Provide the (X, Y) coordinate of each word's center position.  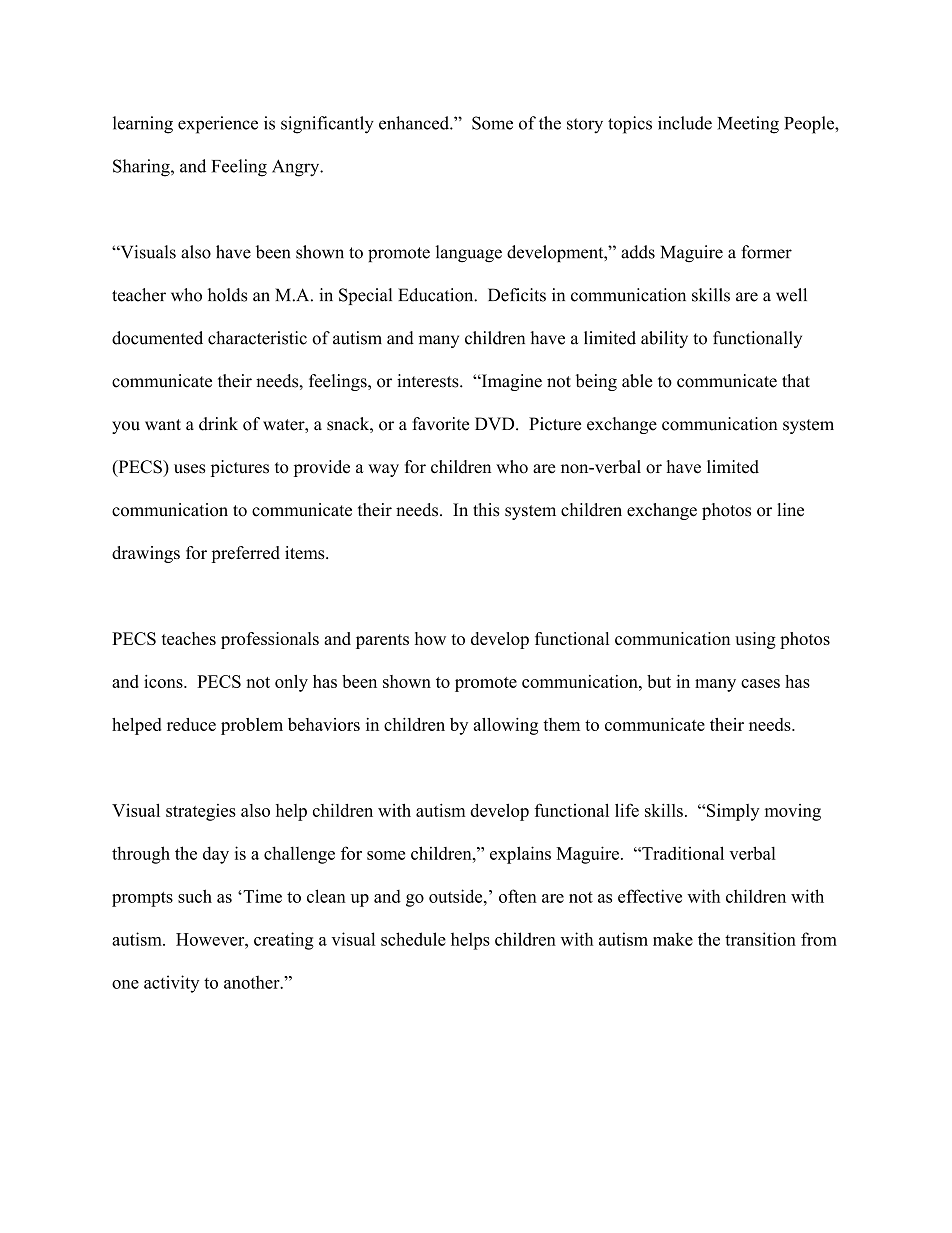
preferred (245, 554)
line (790, 510)
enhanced (415, 123)
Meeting (748, 125)
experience (218, 125)
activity (171, 984)
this (486, 510)
